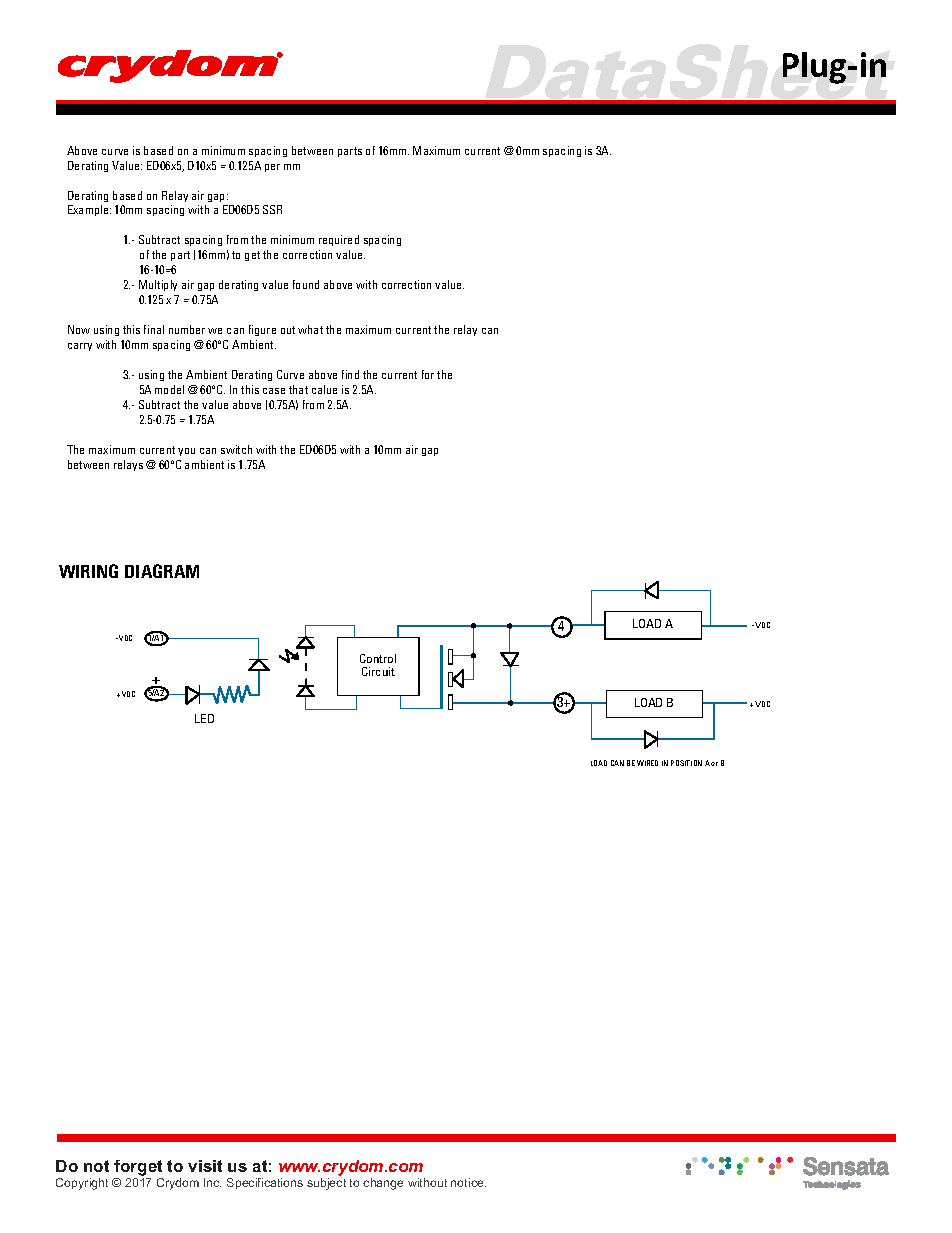 The image size is (952, 1233). Describe the element at coordinates (686, 763) in the page. I see `POSITION` at that location.
